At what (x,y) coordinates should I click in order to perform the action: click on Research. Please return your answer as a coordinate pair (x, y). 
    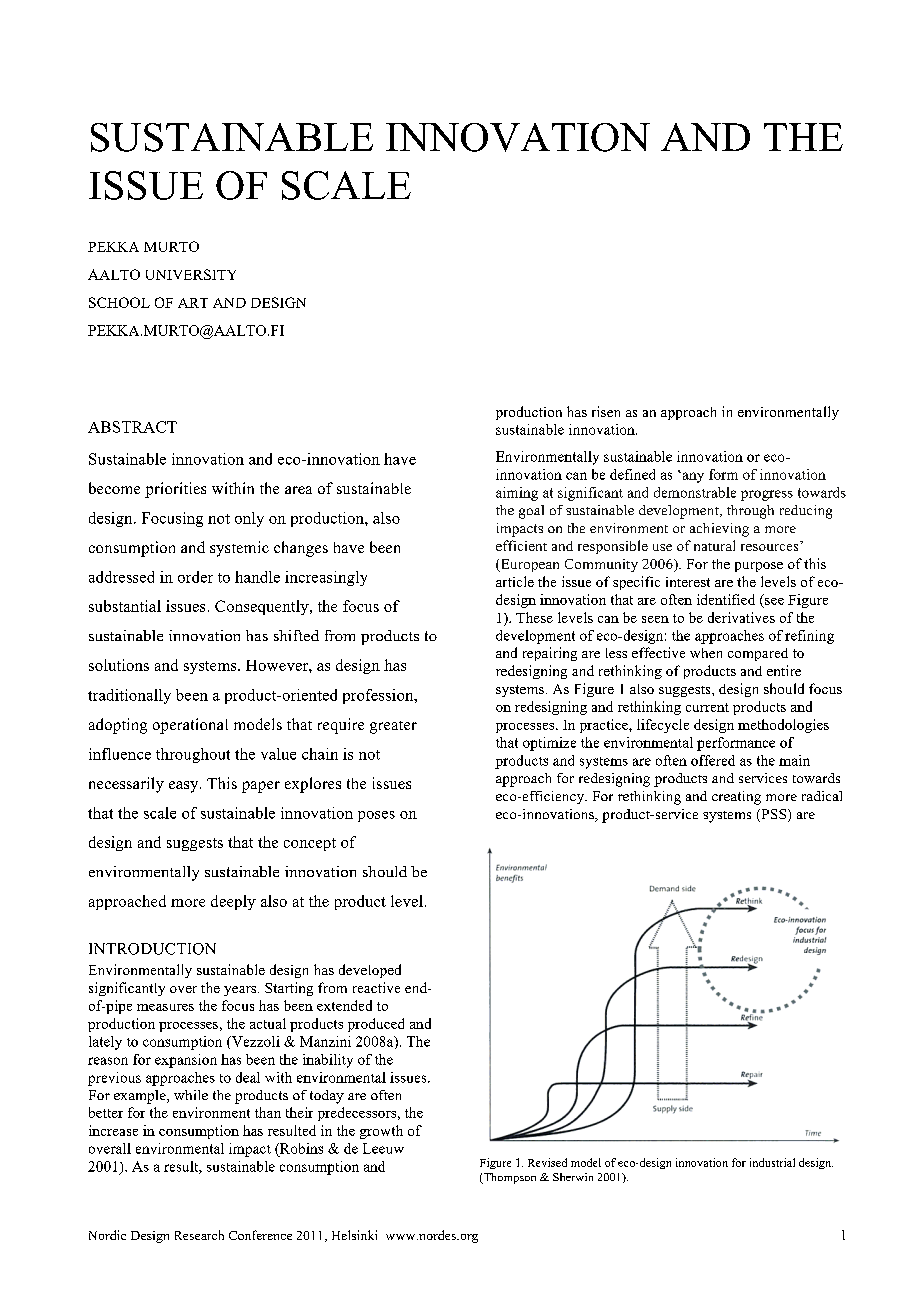
    Looking at the image, I should click on (199, 1235).
